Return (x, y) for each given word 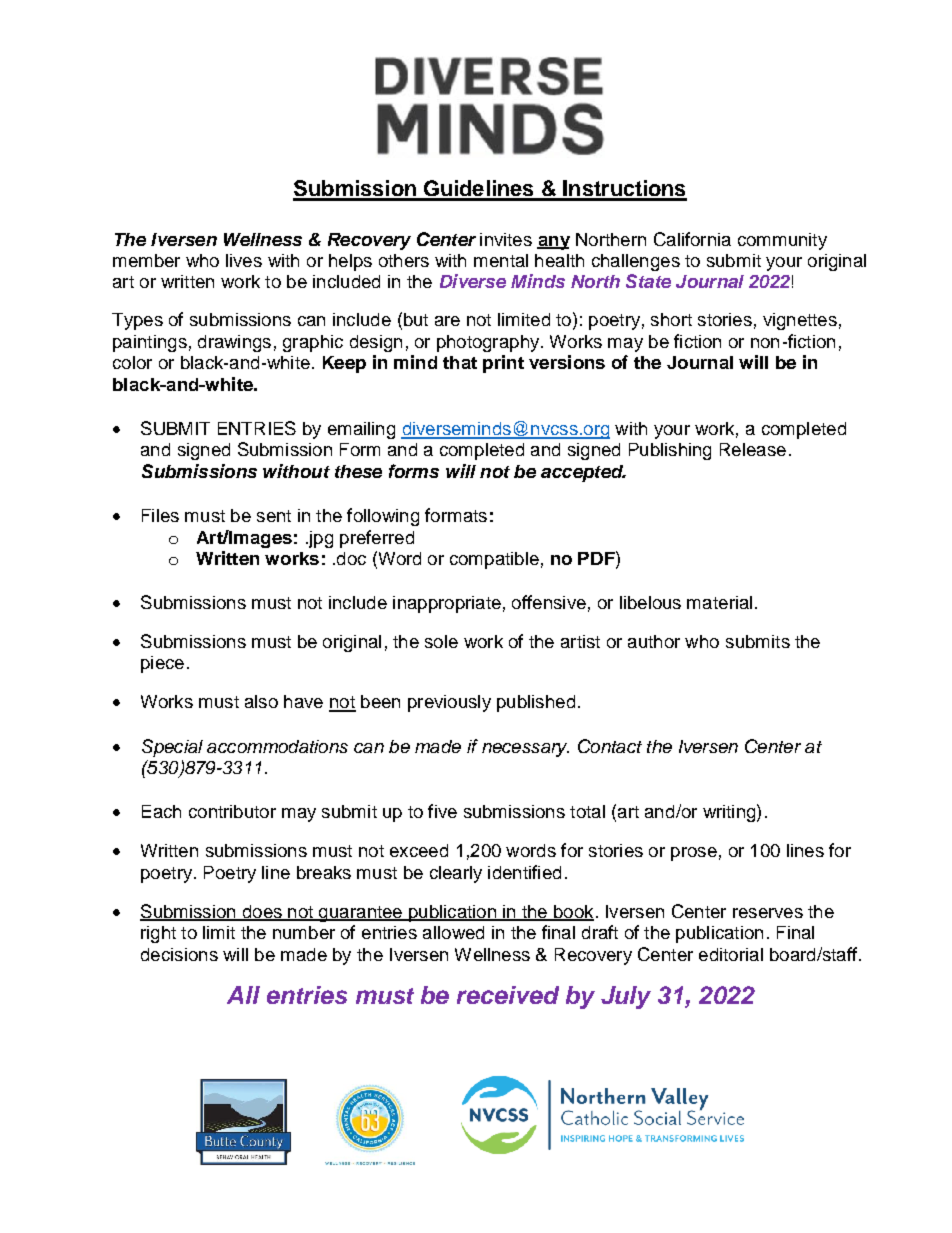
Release (753, 449)
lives (244, 260)
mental (501, 260)
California (692, 239)
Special (172, 748)
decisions (179, 954)
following (383, 517)
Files (160, 515)
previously (449, 703)
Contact (610, 746)
